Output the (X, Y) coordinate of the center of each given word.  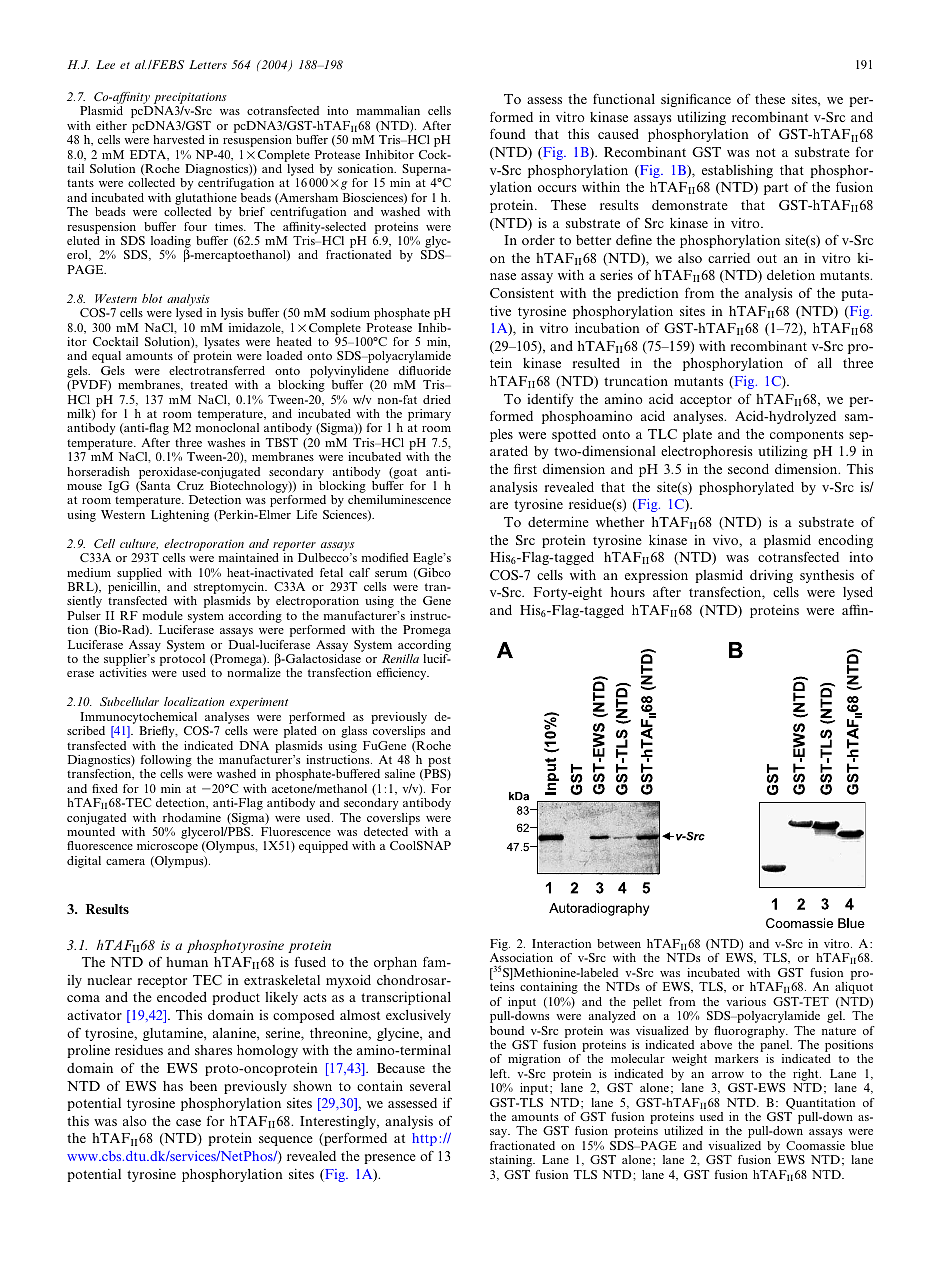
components (807, 436)
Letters (208, 64)
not (766, 152)
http (424, 1139)
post (438, 763)
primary (429, 415)
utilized (683, 1130)
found (508, 133)
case (188, 1122)
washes (226, 442)
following (166, 762)
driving (771, 576)
